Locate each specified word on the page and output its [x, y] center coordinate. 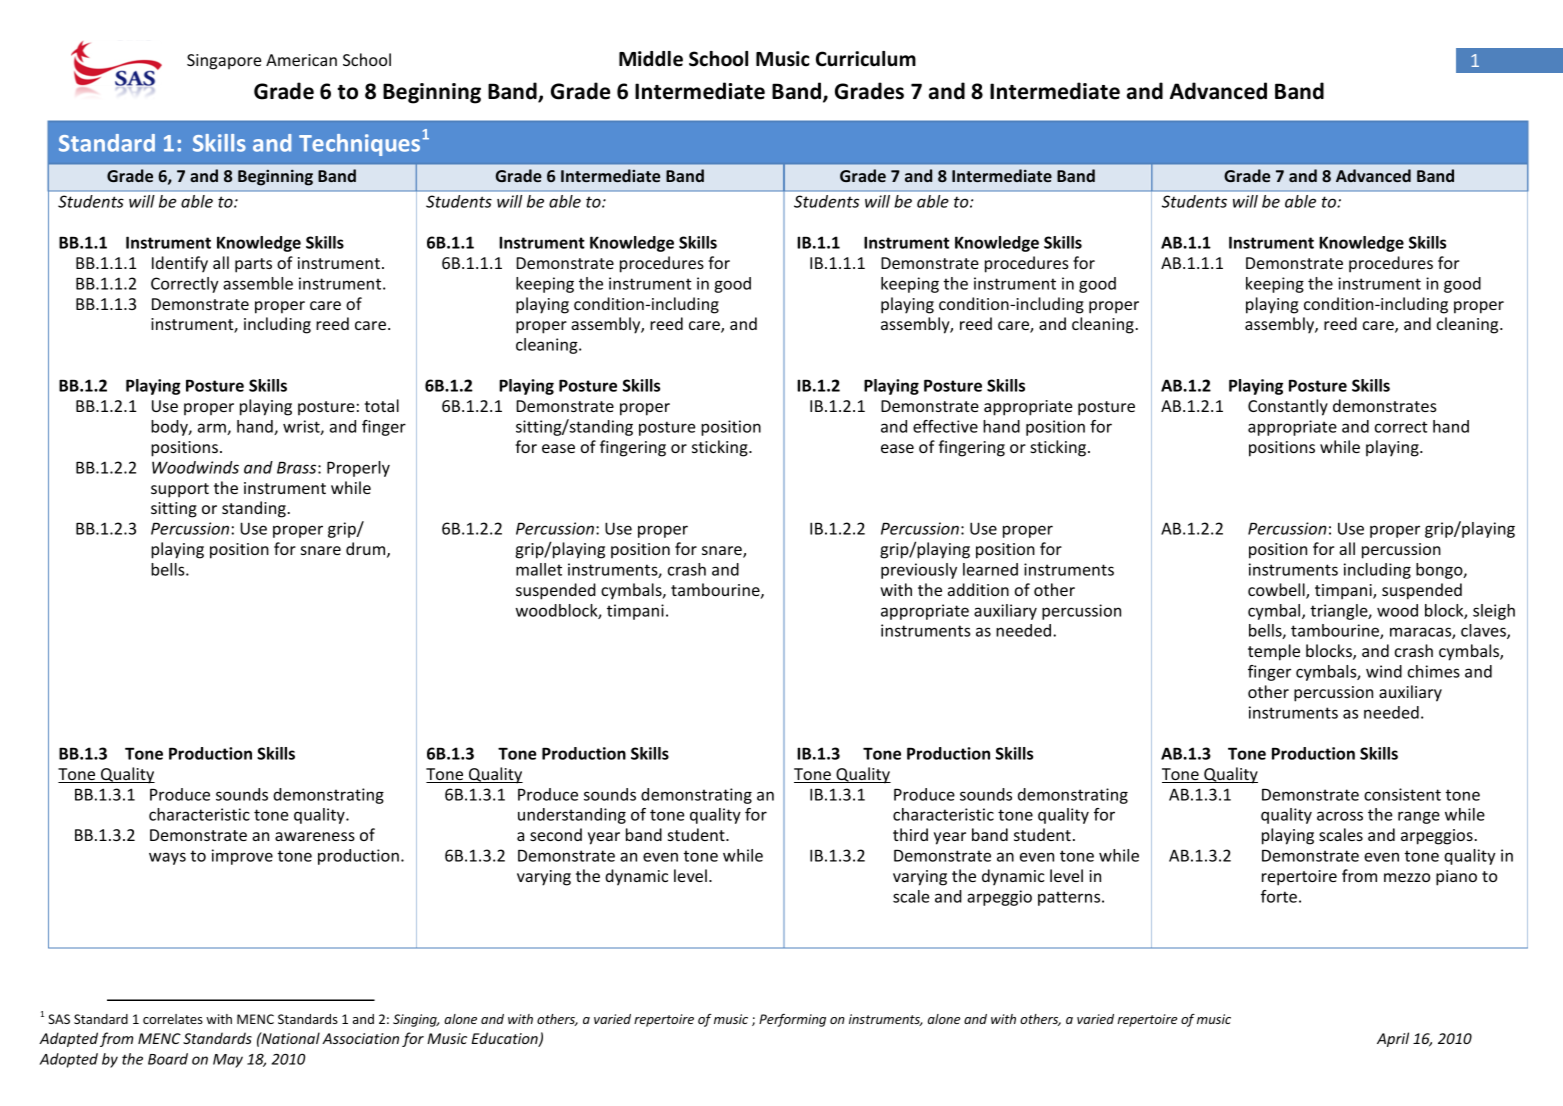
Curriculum [866, 59]
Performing [792, 1020]
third [910, 834]
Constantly [1288, 407]
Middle [651, 59]
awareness [315, 836]
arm [213, 429]
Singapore [224, 62]
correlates [173, 1019]
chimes [1434, 671]
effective [945, 426]
